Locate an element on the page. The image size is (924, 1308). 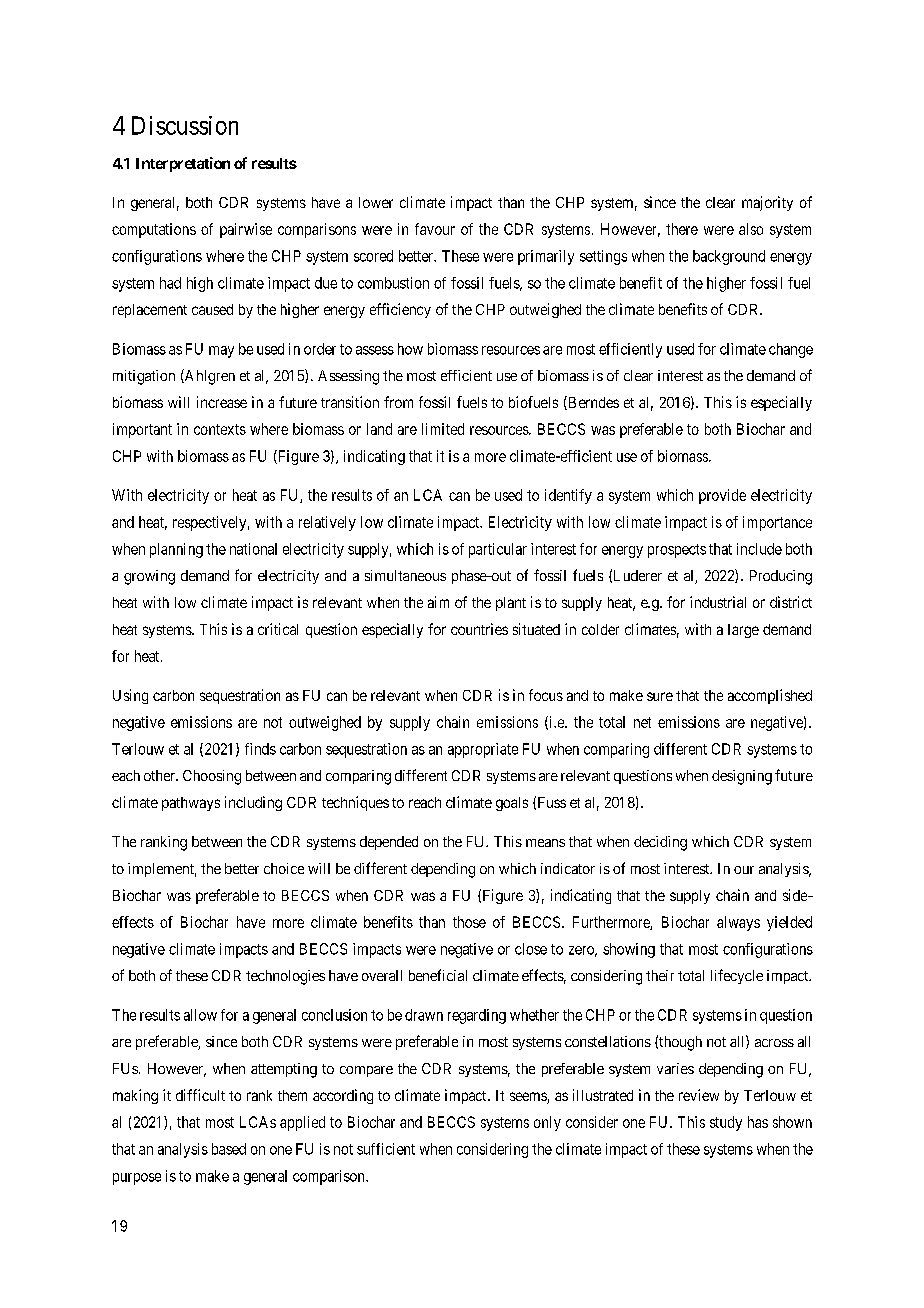
Interpretation is located at coordinates (183, 164).
